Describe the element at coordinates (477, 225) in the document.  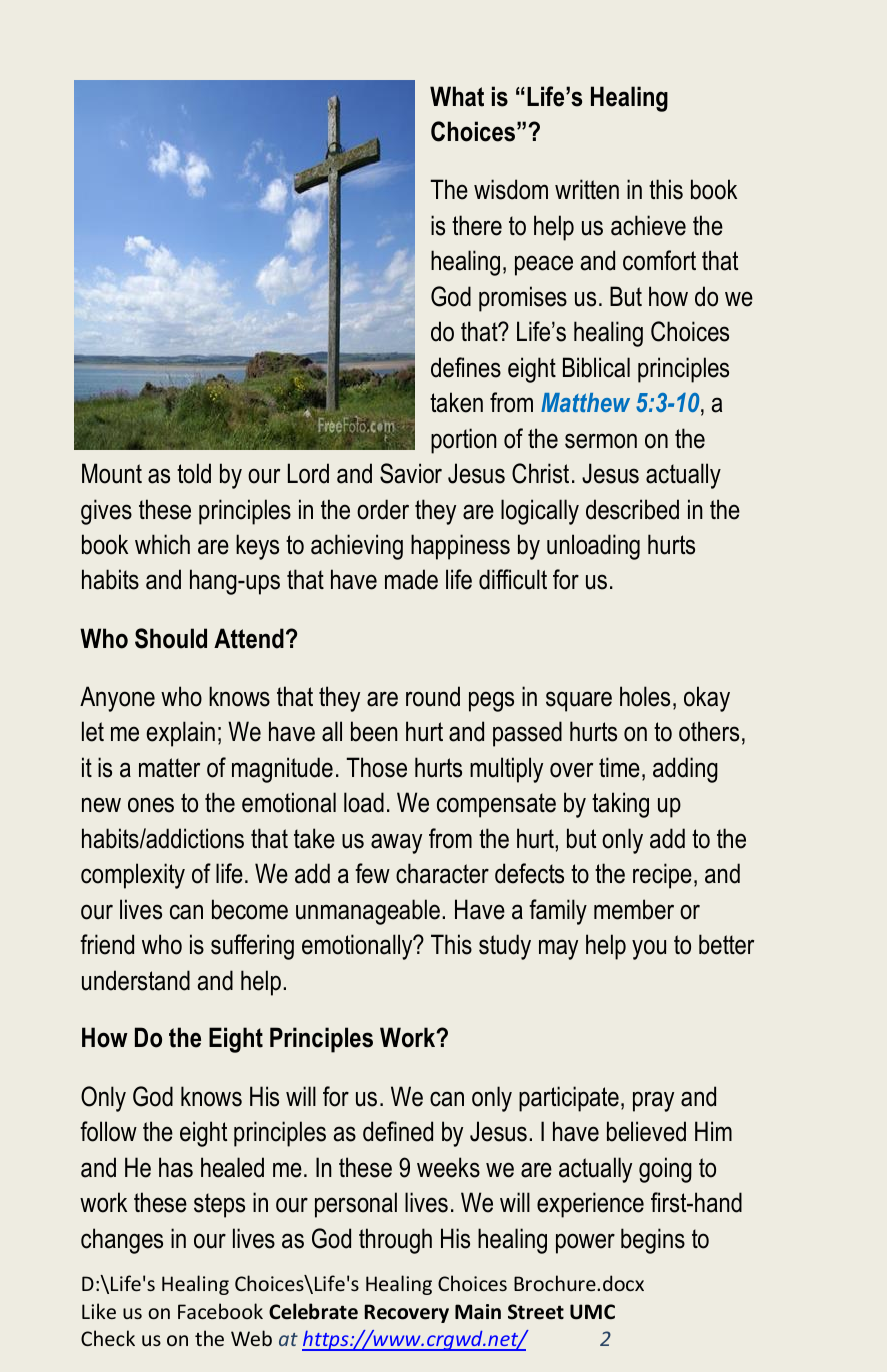
I see `there` at that location.
